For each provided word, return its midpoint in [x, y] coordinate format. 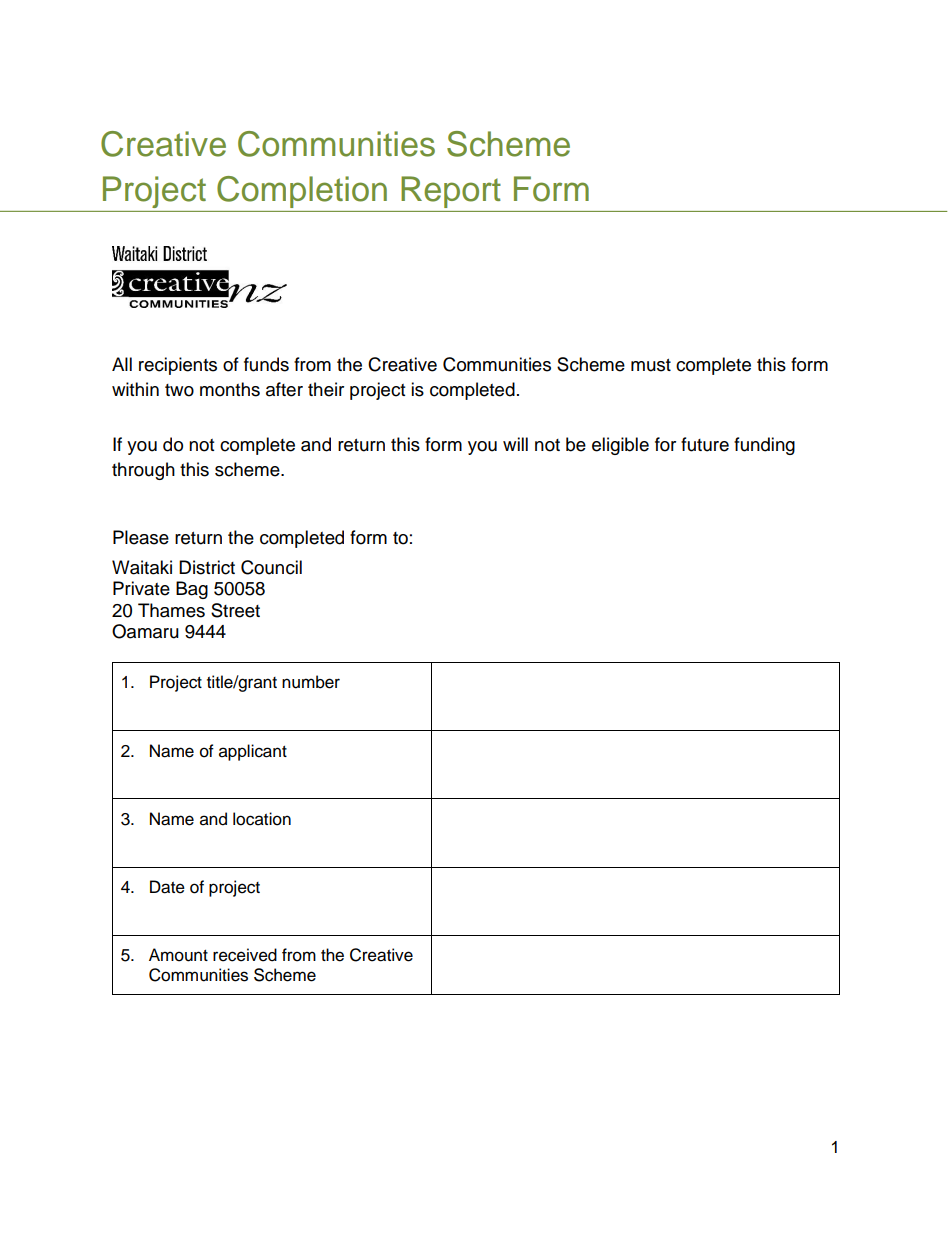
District [207, 567]
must [651, 365]
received [245, 955]
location [262, 819]
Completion [302, 192]
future [705, 444]
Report [451, 192]
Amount [178, 955]
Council [271, 567]
